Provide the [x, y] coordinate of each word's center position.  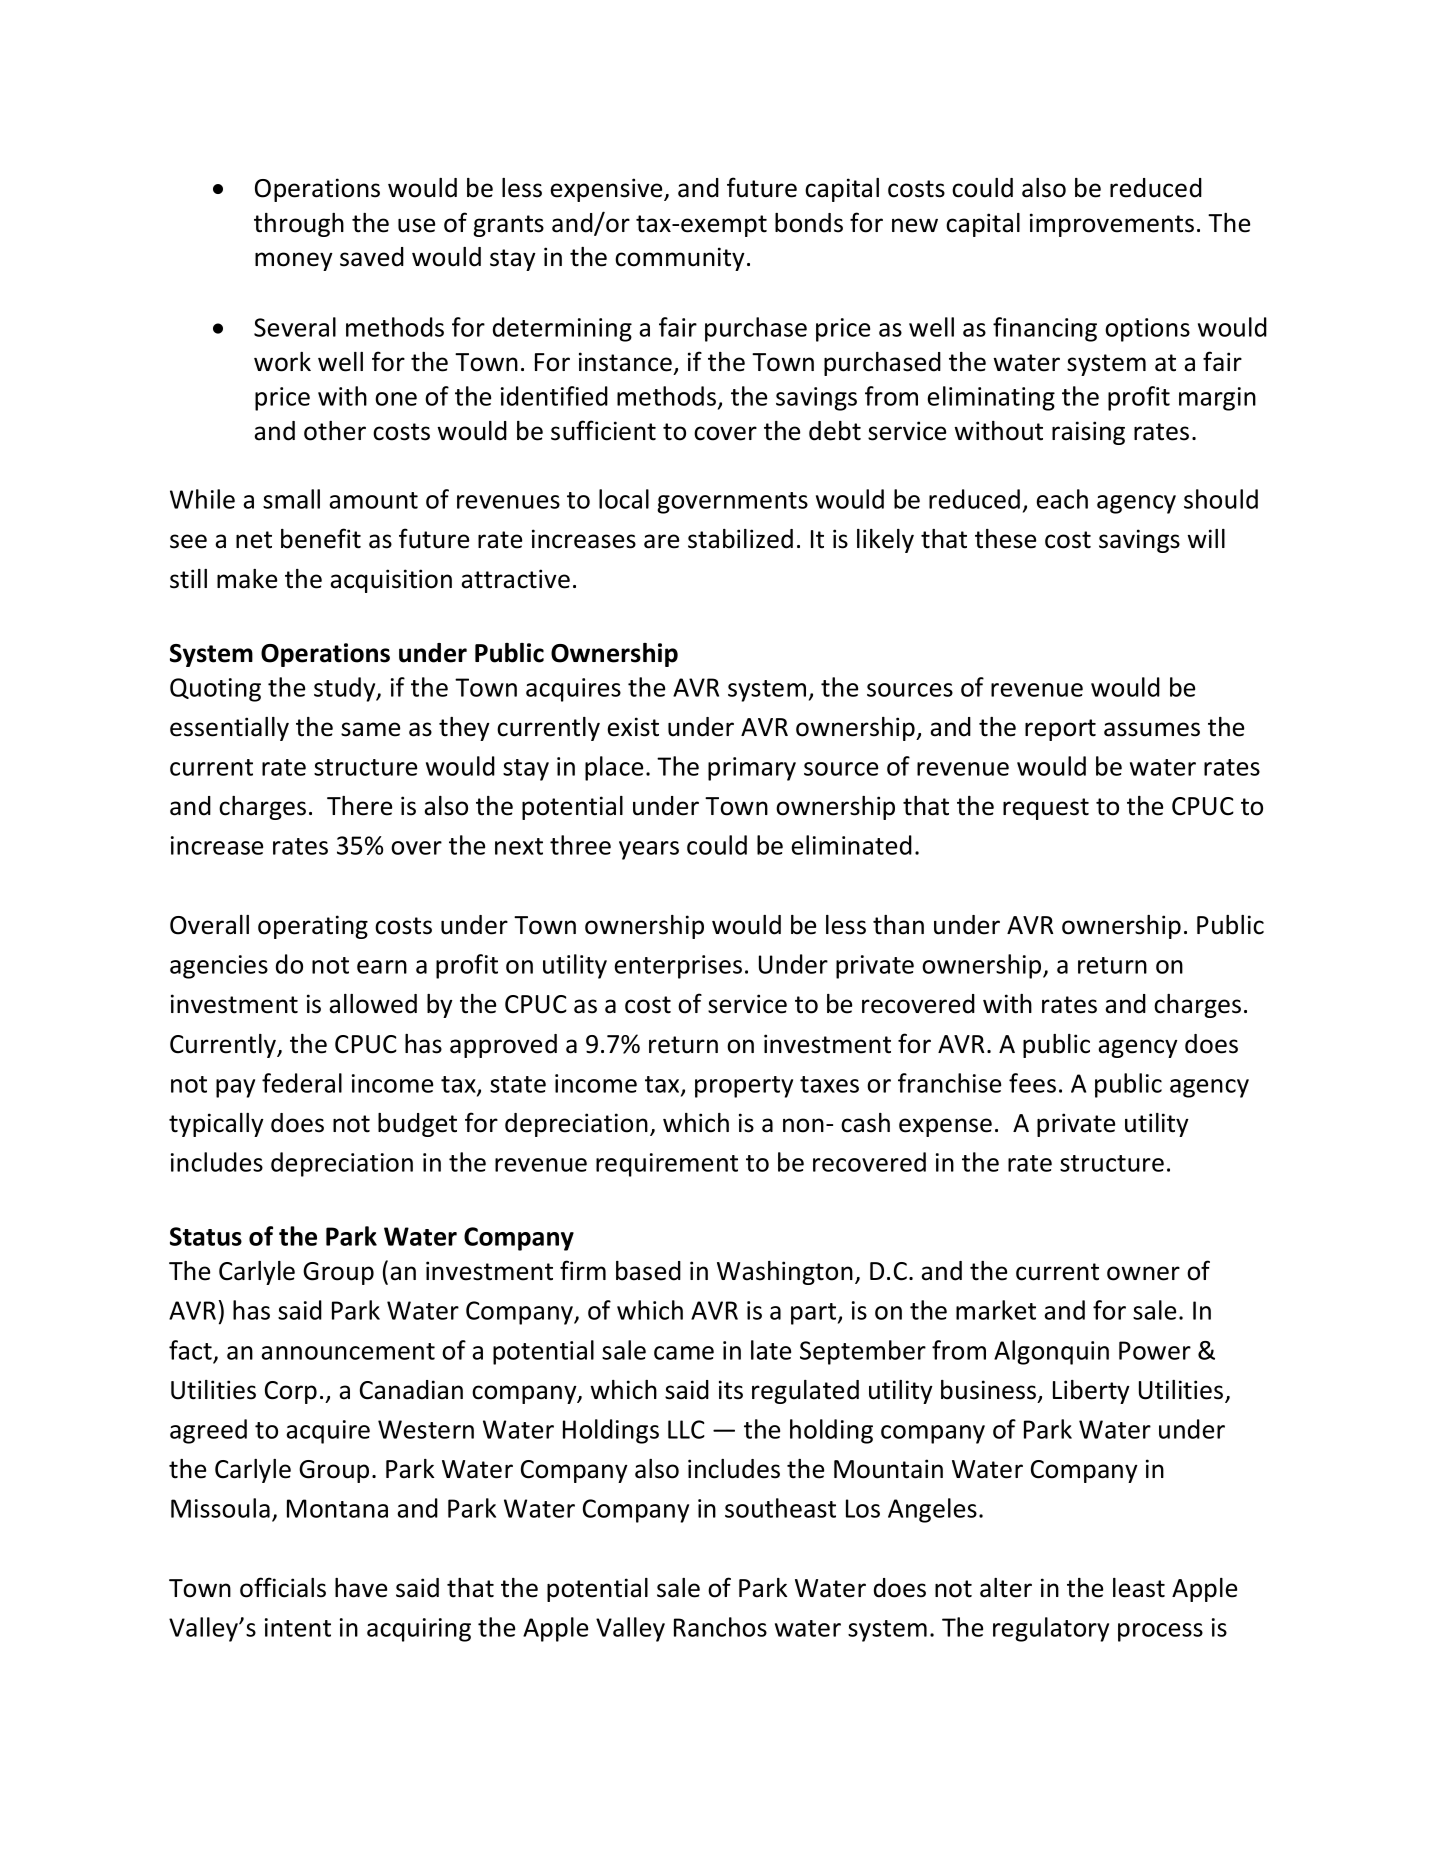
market [996, 1310]
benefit [321, 538]
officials [283, 1587]
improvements [1112, 225]
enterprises [678, 967]
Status [206, 1236]
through [299, 225]
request [1046, 809]
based [648, 1271]
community [680, 259]
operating [313, 927]
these [1005, 539]
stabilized [740, 539]
